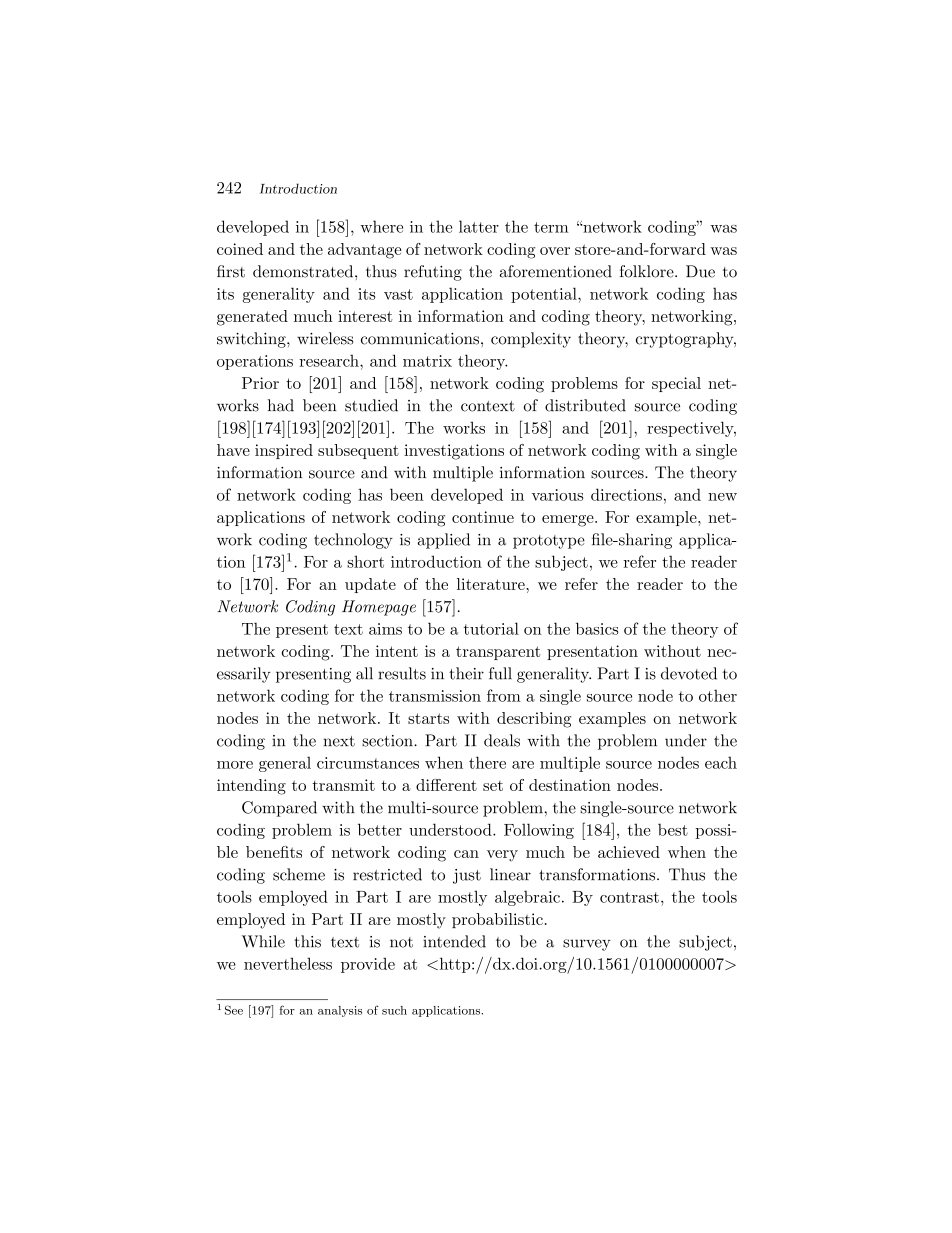 Image resolution: width=952 pixels, height=1233 pixels. What do you see at coordinates (288, 963) in the image?
I see `nevertheless` at bounding box center [288, 963].
